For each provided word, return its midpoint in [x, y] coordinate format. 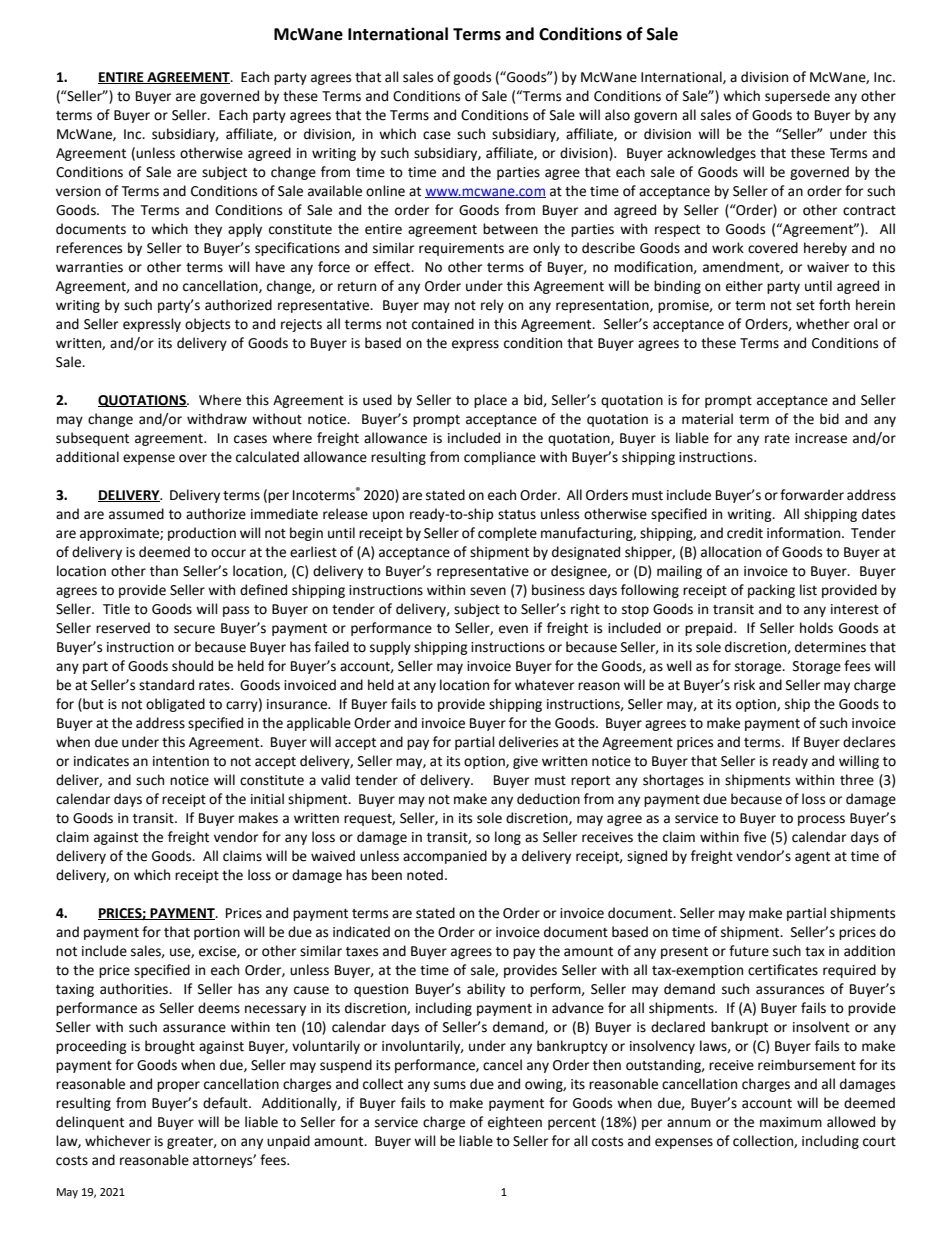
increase [821, 438]
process [821, 820]
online [385, 191]
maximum [791, 1122]
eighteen [515, 1123]
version [78, 191]
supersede [797, 97]
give [525, 762]
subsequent [92, 439]
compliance [500, 458]
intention [181, 761]
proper [178, 1086]
